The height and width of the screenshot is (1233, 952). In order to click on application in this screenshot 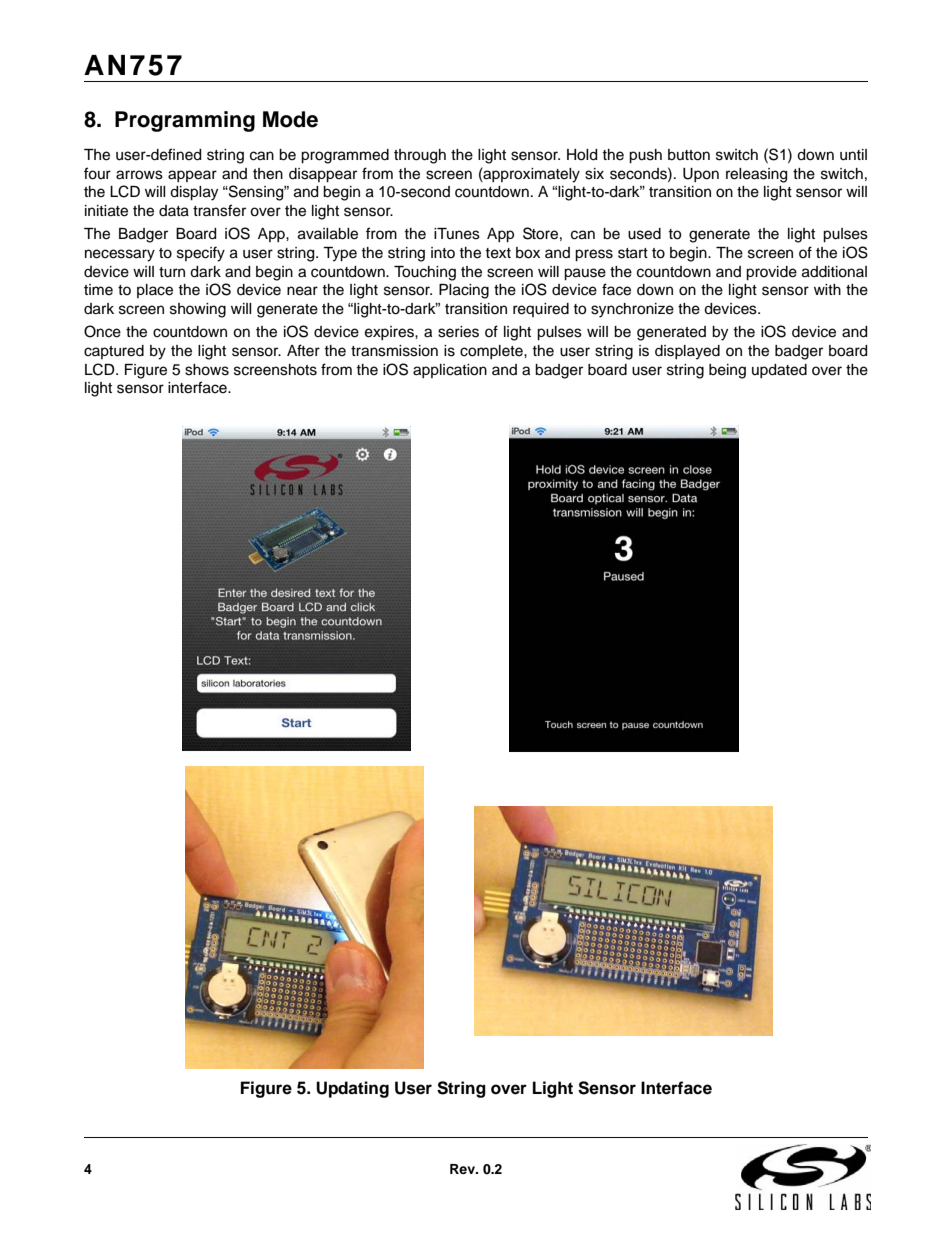, I will do `click(450, 371)`.
